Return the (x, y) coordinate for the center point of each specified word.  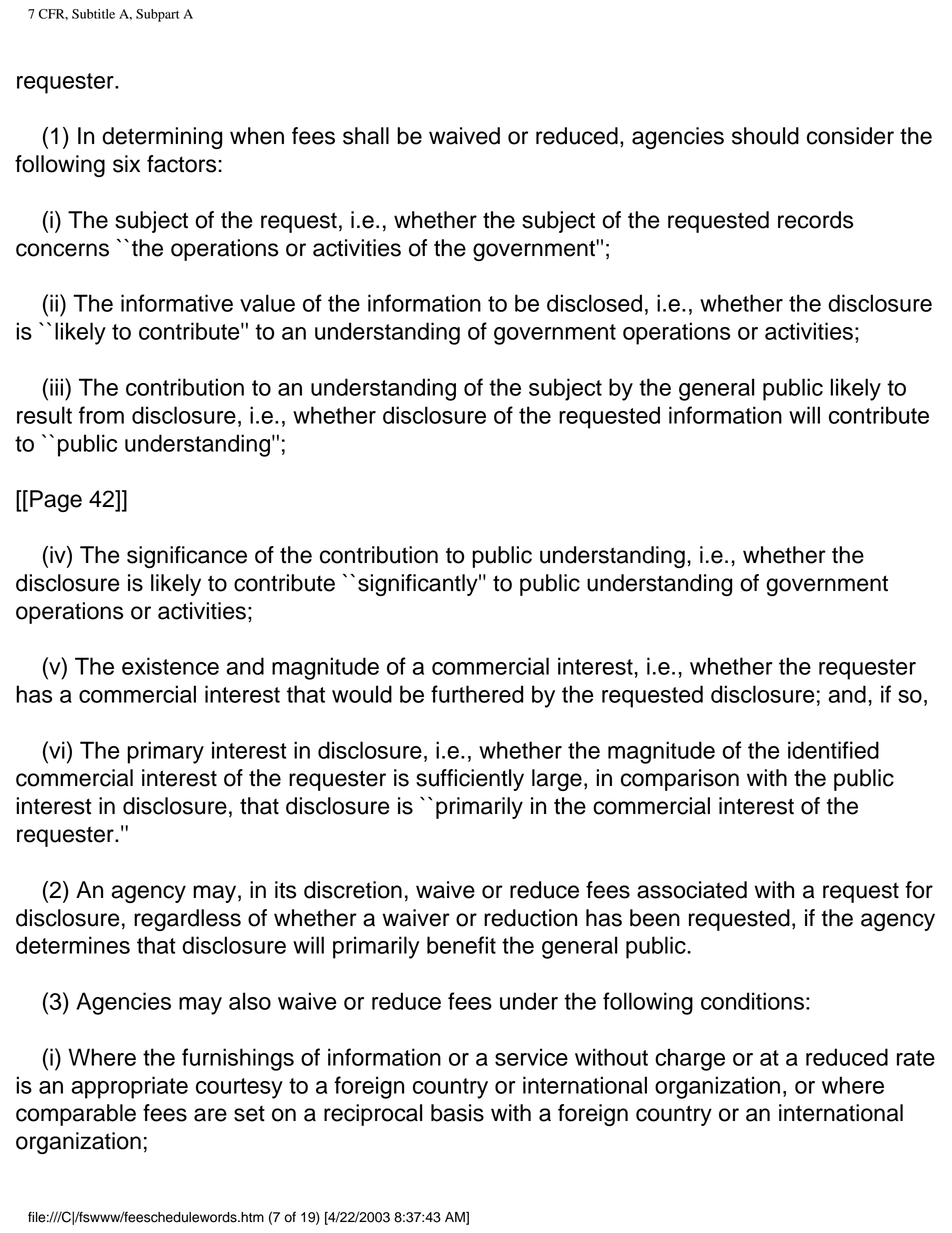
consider (850, 136)
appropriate (129, 1087)
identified (833, 750)
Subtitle (93, 14)
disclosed (594, 303)
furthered (477, 694)
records (815, 220)
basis (457, 1113)
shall (366, 136)
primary (165, 752)
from (101, 415)
